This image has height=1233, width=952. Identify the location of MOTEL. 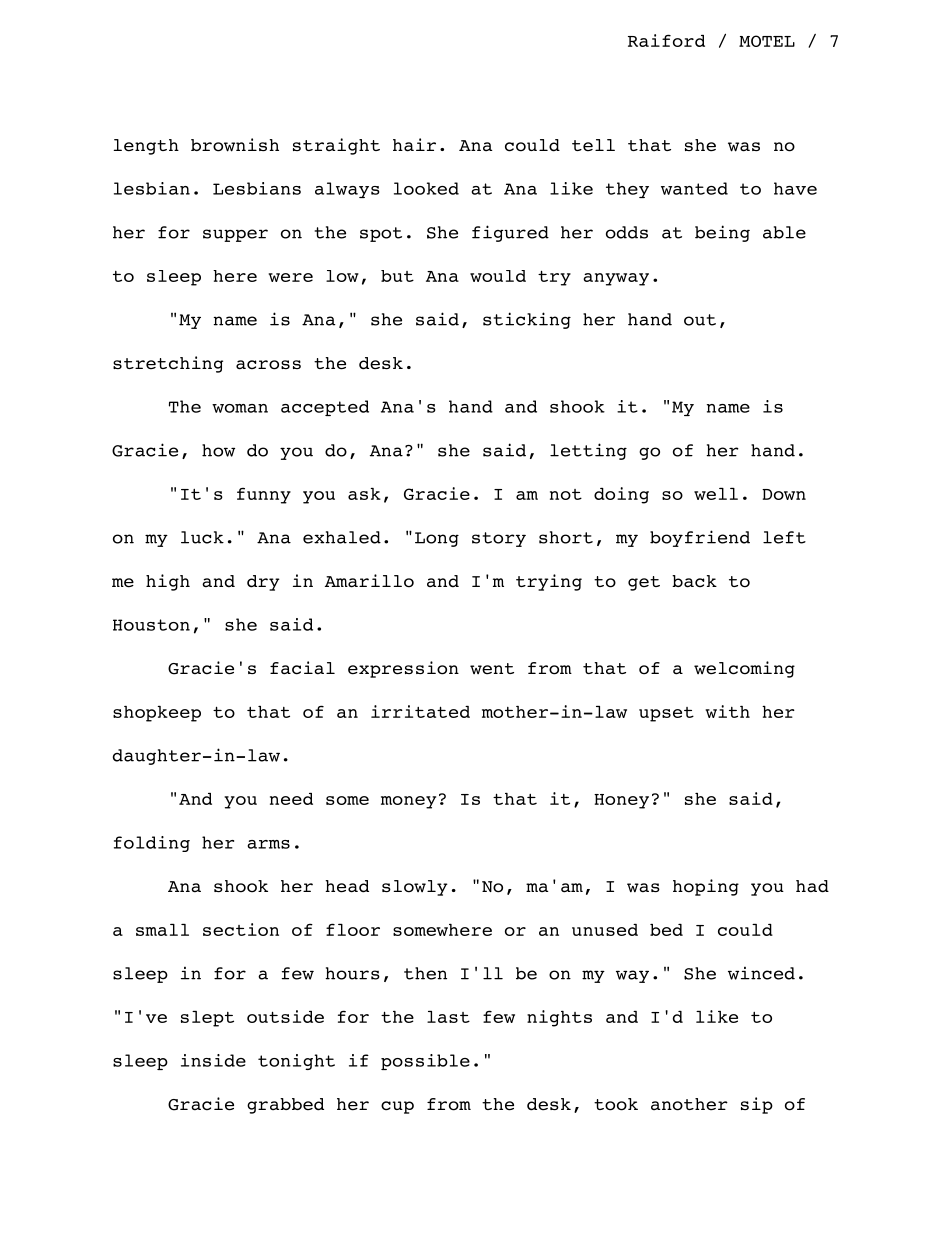
(767, 41).
